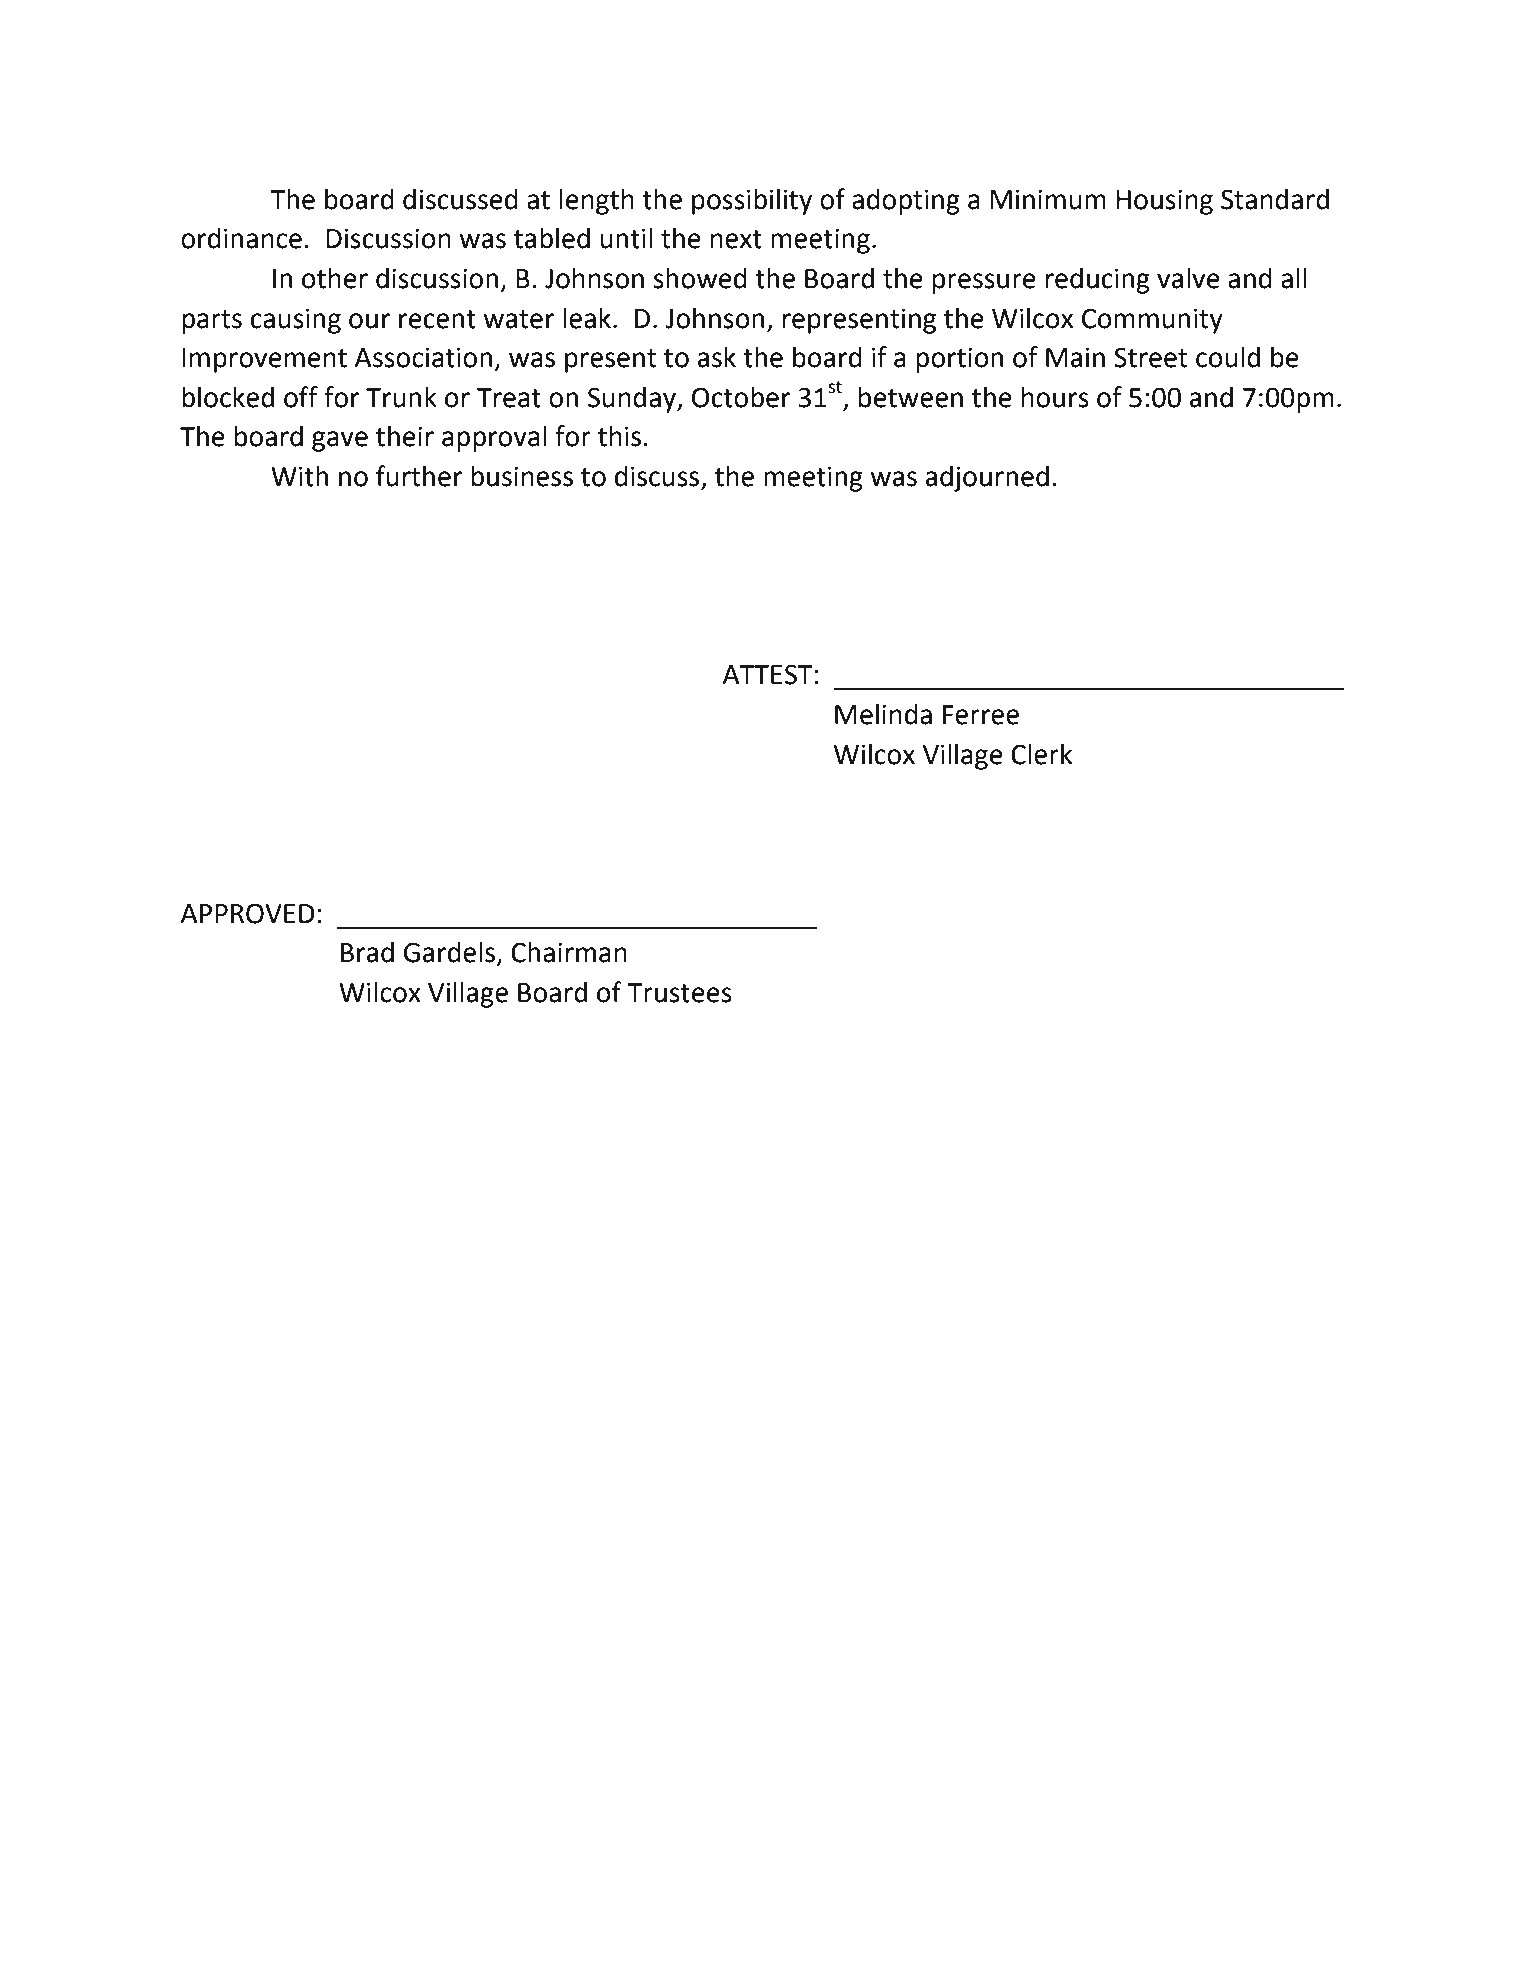 The width and height of the document is (1536, 1987). Describe the element at coordinates (1164, 202) in the document. I see `Housing` at that location.
